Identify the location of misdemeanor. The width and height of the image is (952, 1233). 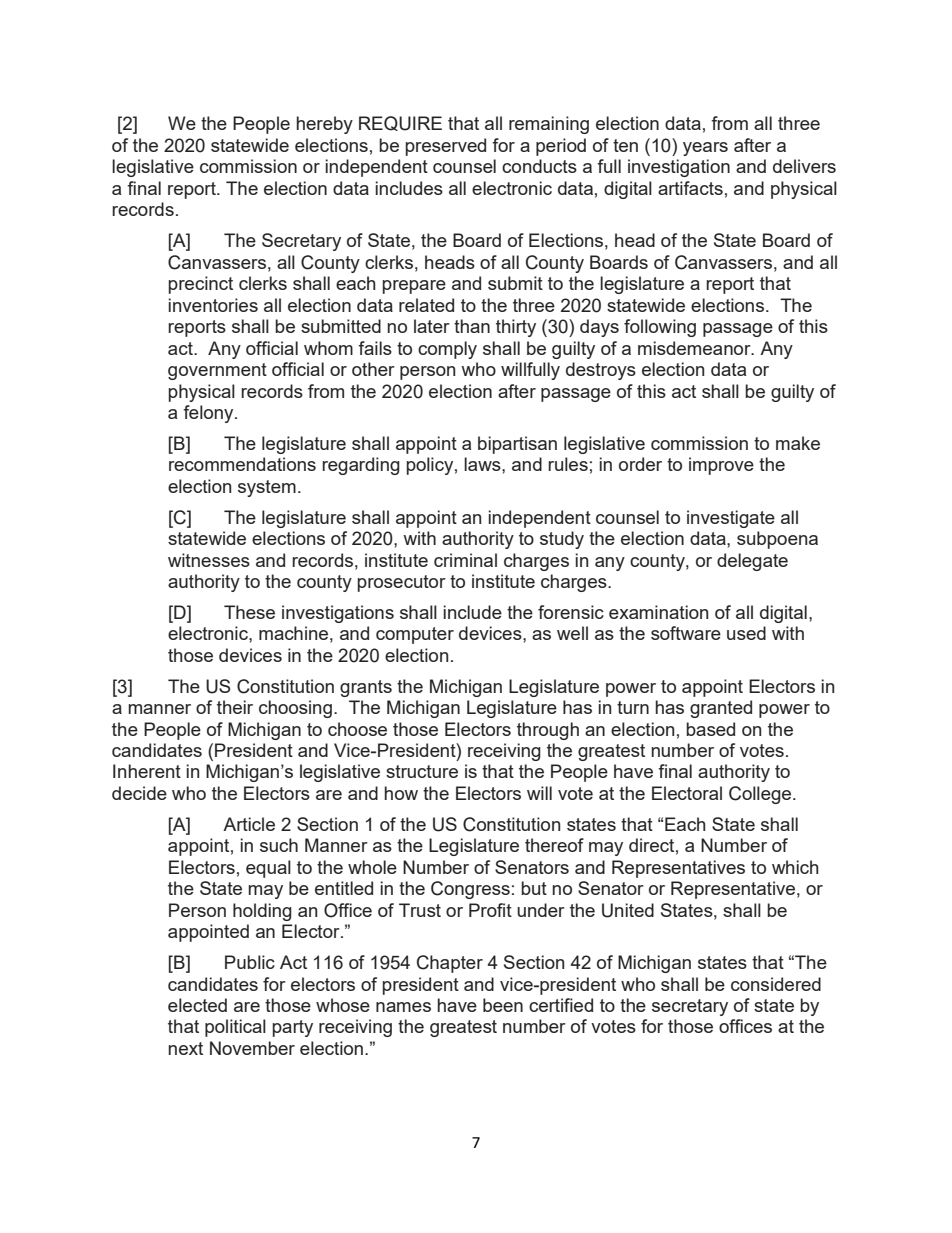
(695, 348).
